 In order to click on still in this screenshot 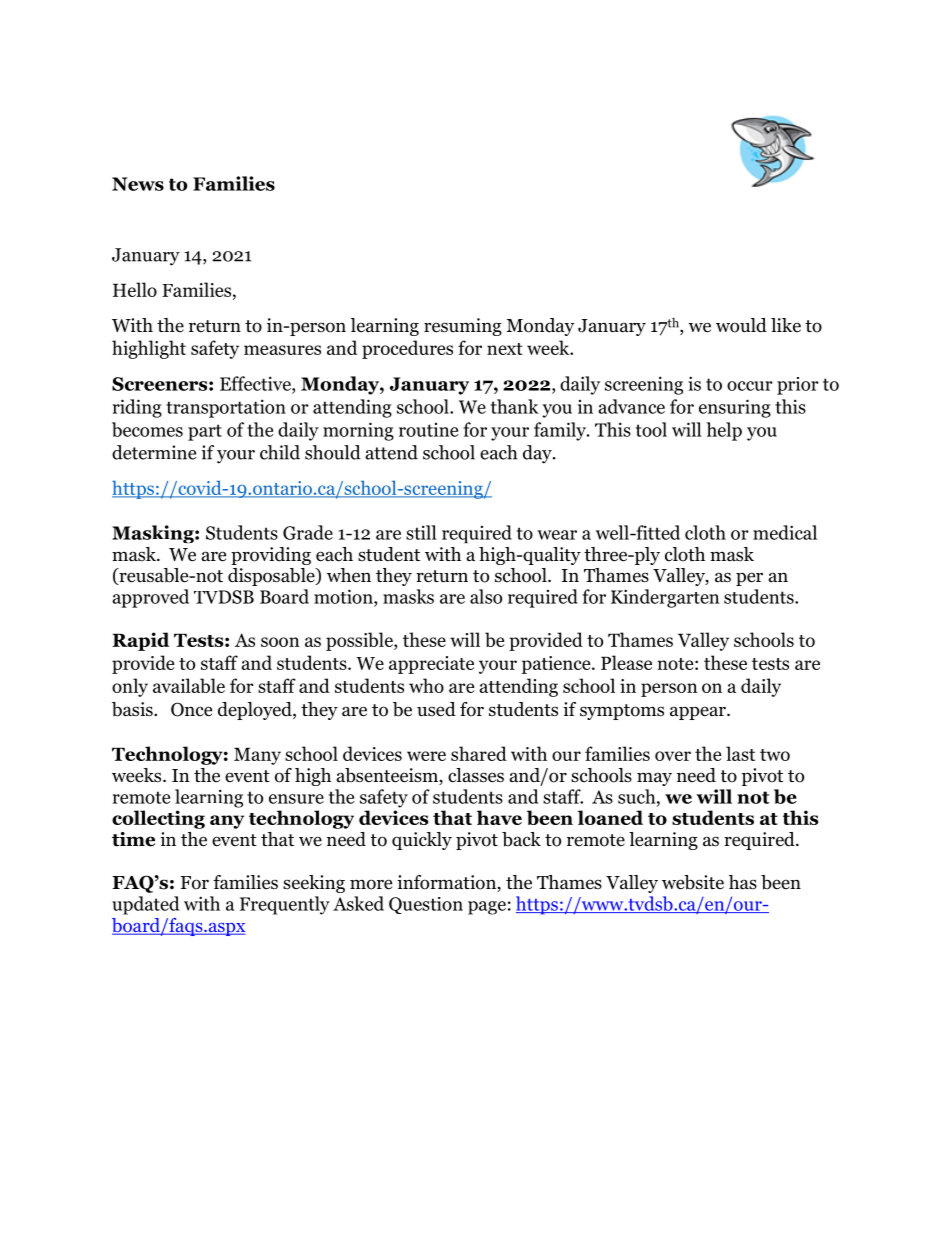, I will do `click(421, 532)`.
